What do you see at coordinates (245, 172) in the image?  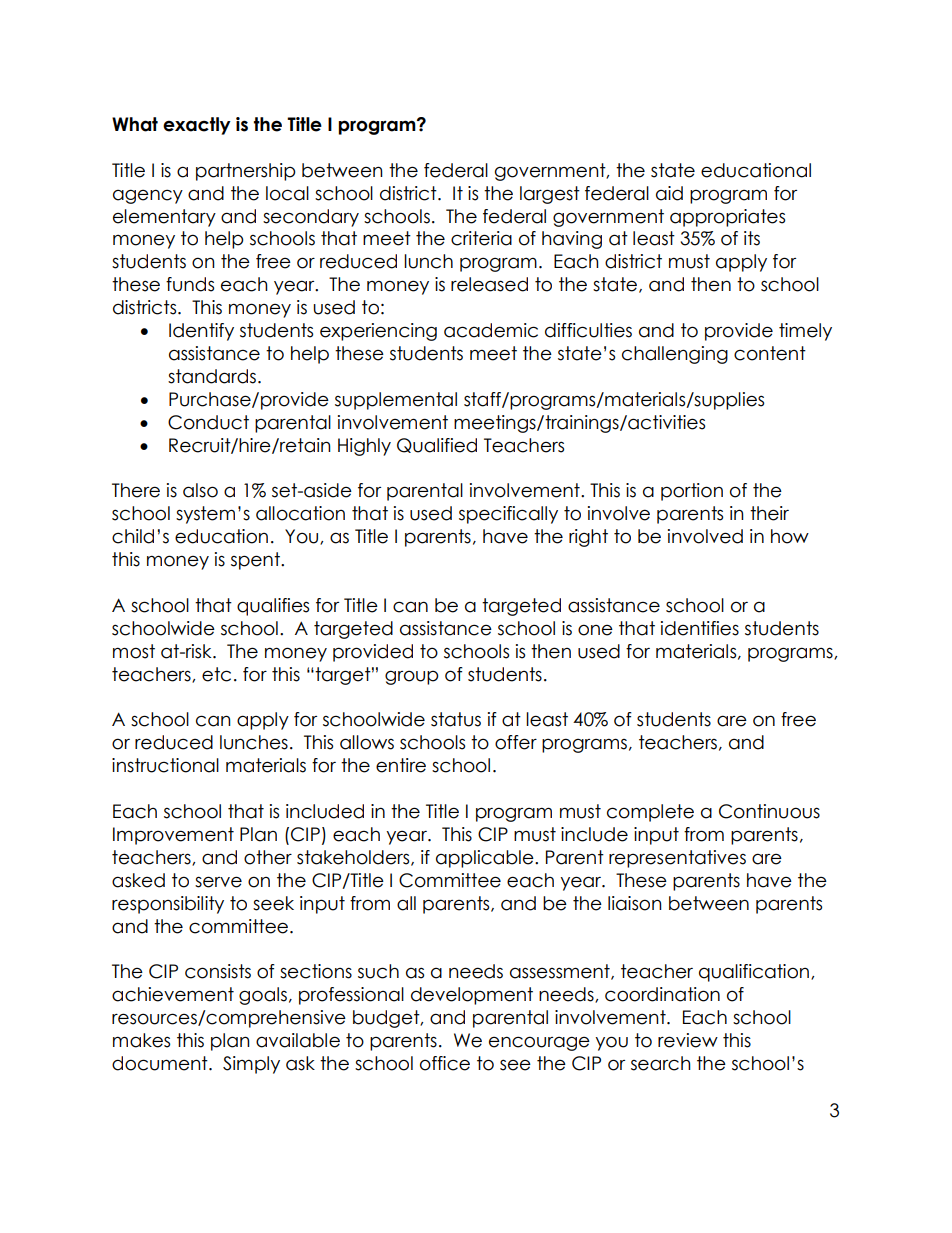 I see `partnership` at bounding box center [245, 172].
